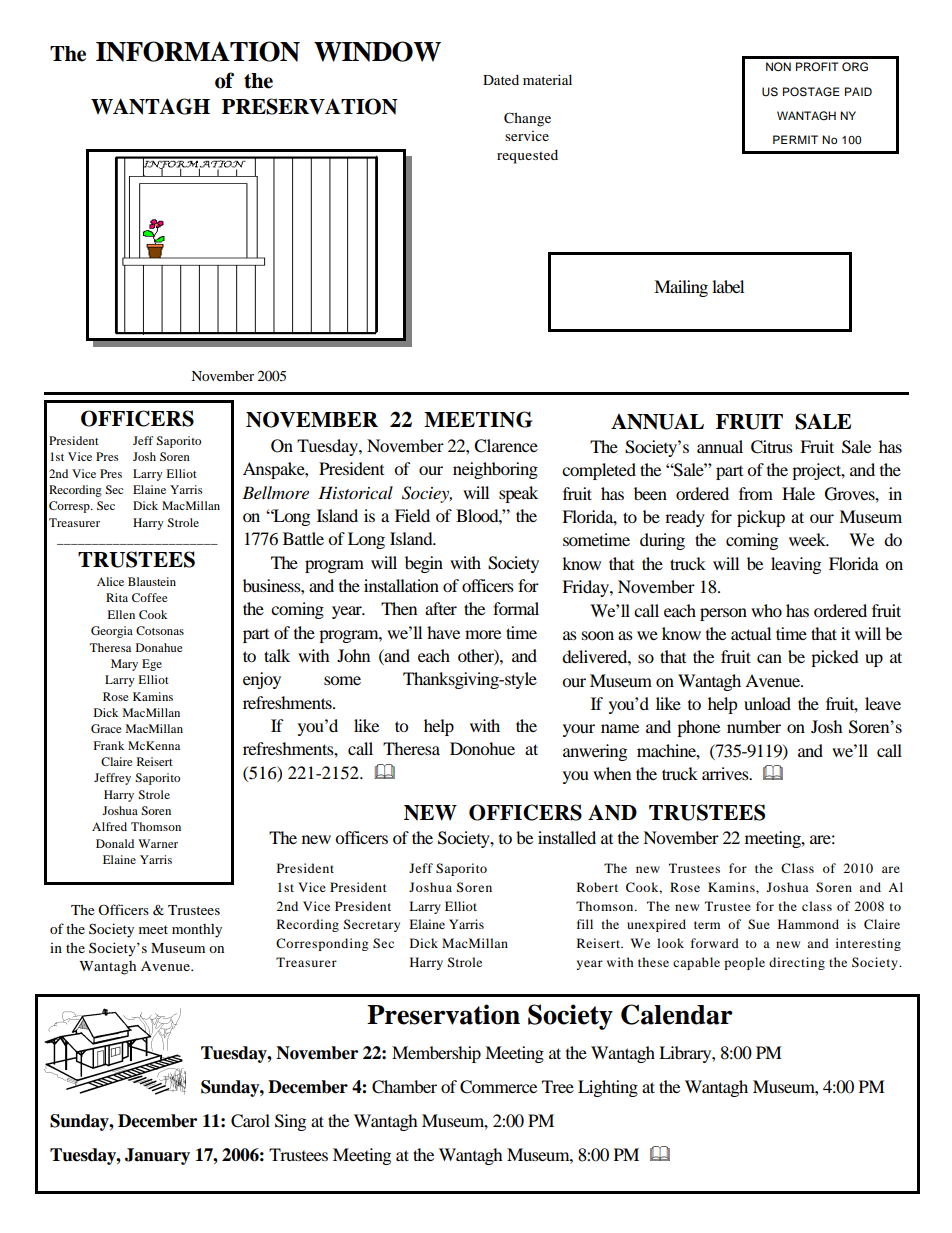 This screenshot has height=1233, width=952. Describe the element at coordinates (811, 92) in the screenshot. I see `POSTAGE` at that location.
